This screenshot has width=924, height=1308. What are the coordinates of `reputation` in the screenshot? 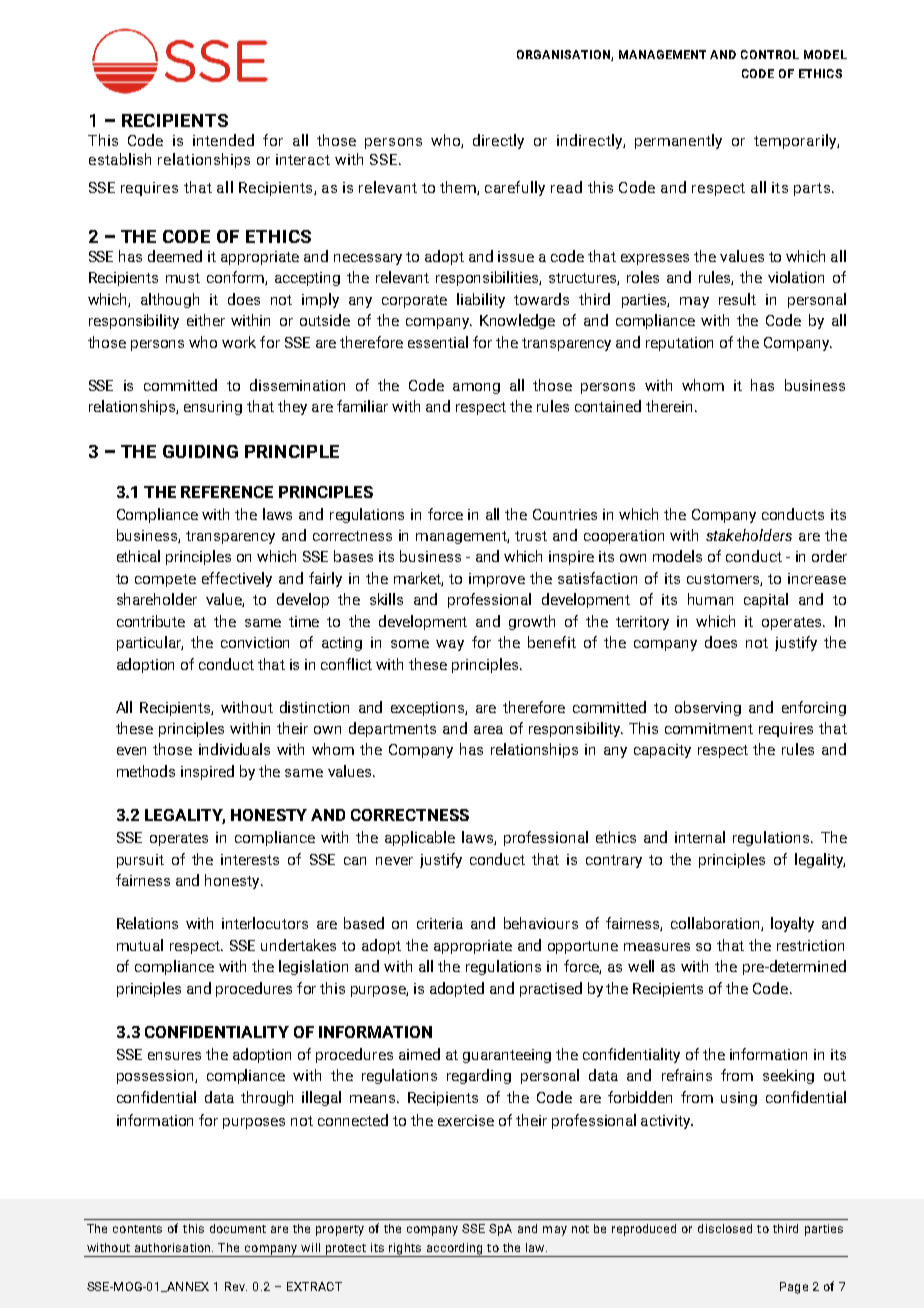 It's located at (679, 344).
